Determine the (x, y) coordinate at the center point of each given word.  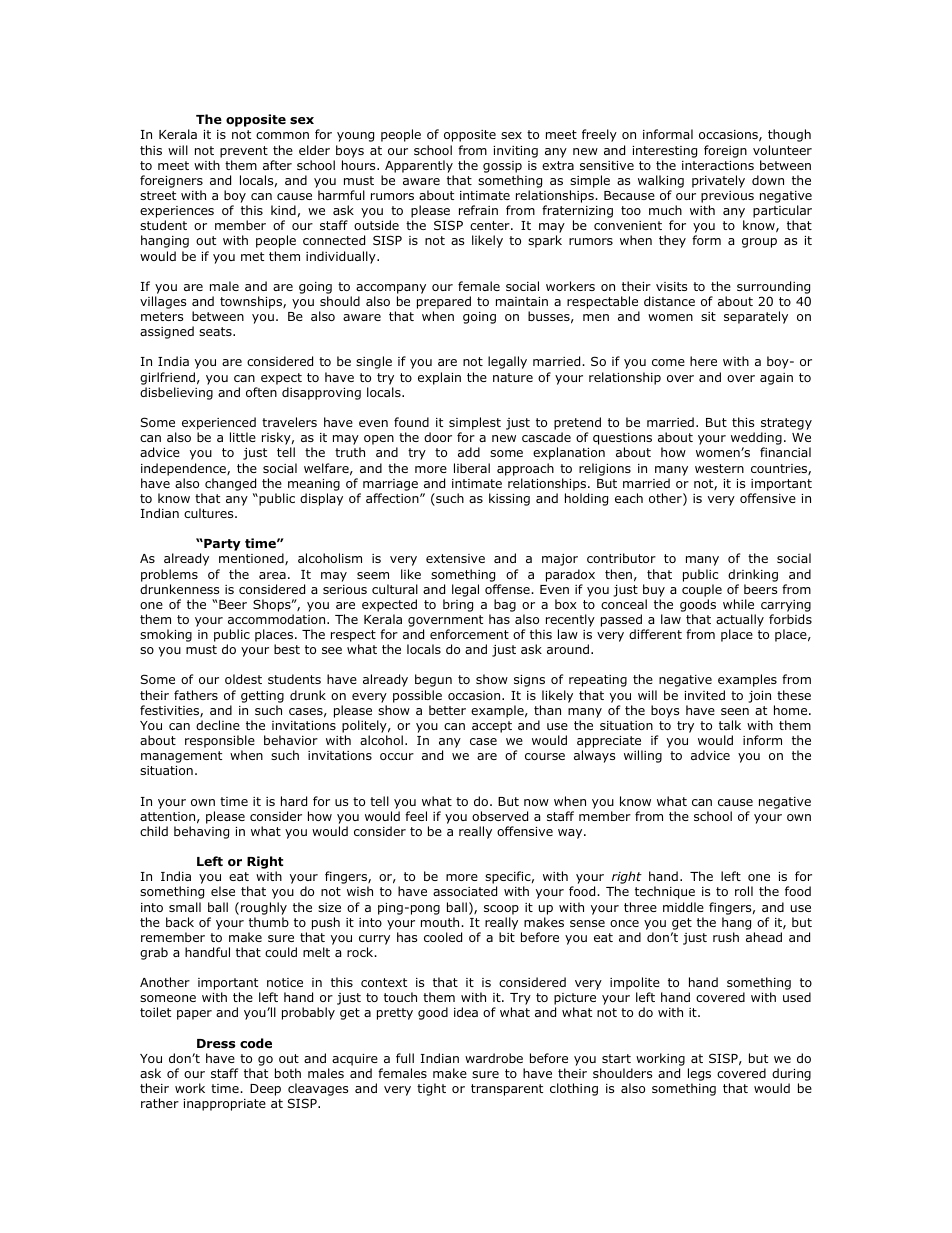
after (277, 165)
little (243, 437)
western (719, 468)
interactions (718, 165)
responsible (220, 741)
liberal (472, 468)
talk (730, 725)
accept (492, 727)
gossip (502, 167)
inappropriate (225, 1105)
